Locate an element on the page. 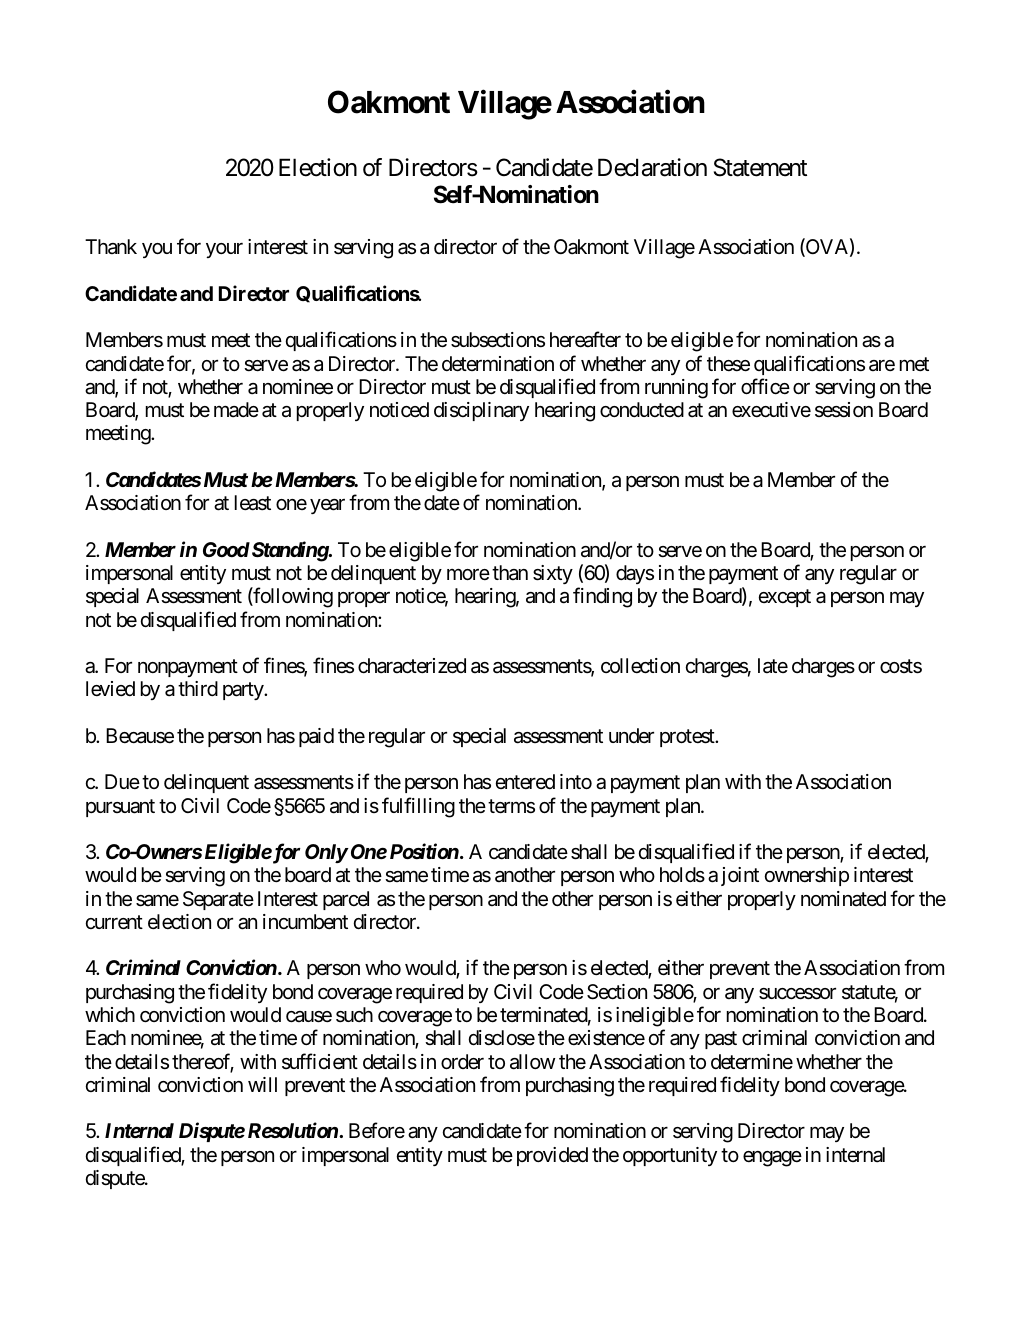 Image resolution: width=1031 pixels, height=1335 pixels. session is located at coordinates (844, 410).
